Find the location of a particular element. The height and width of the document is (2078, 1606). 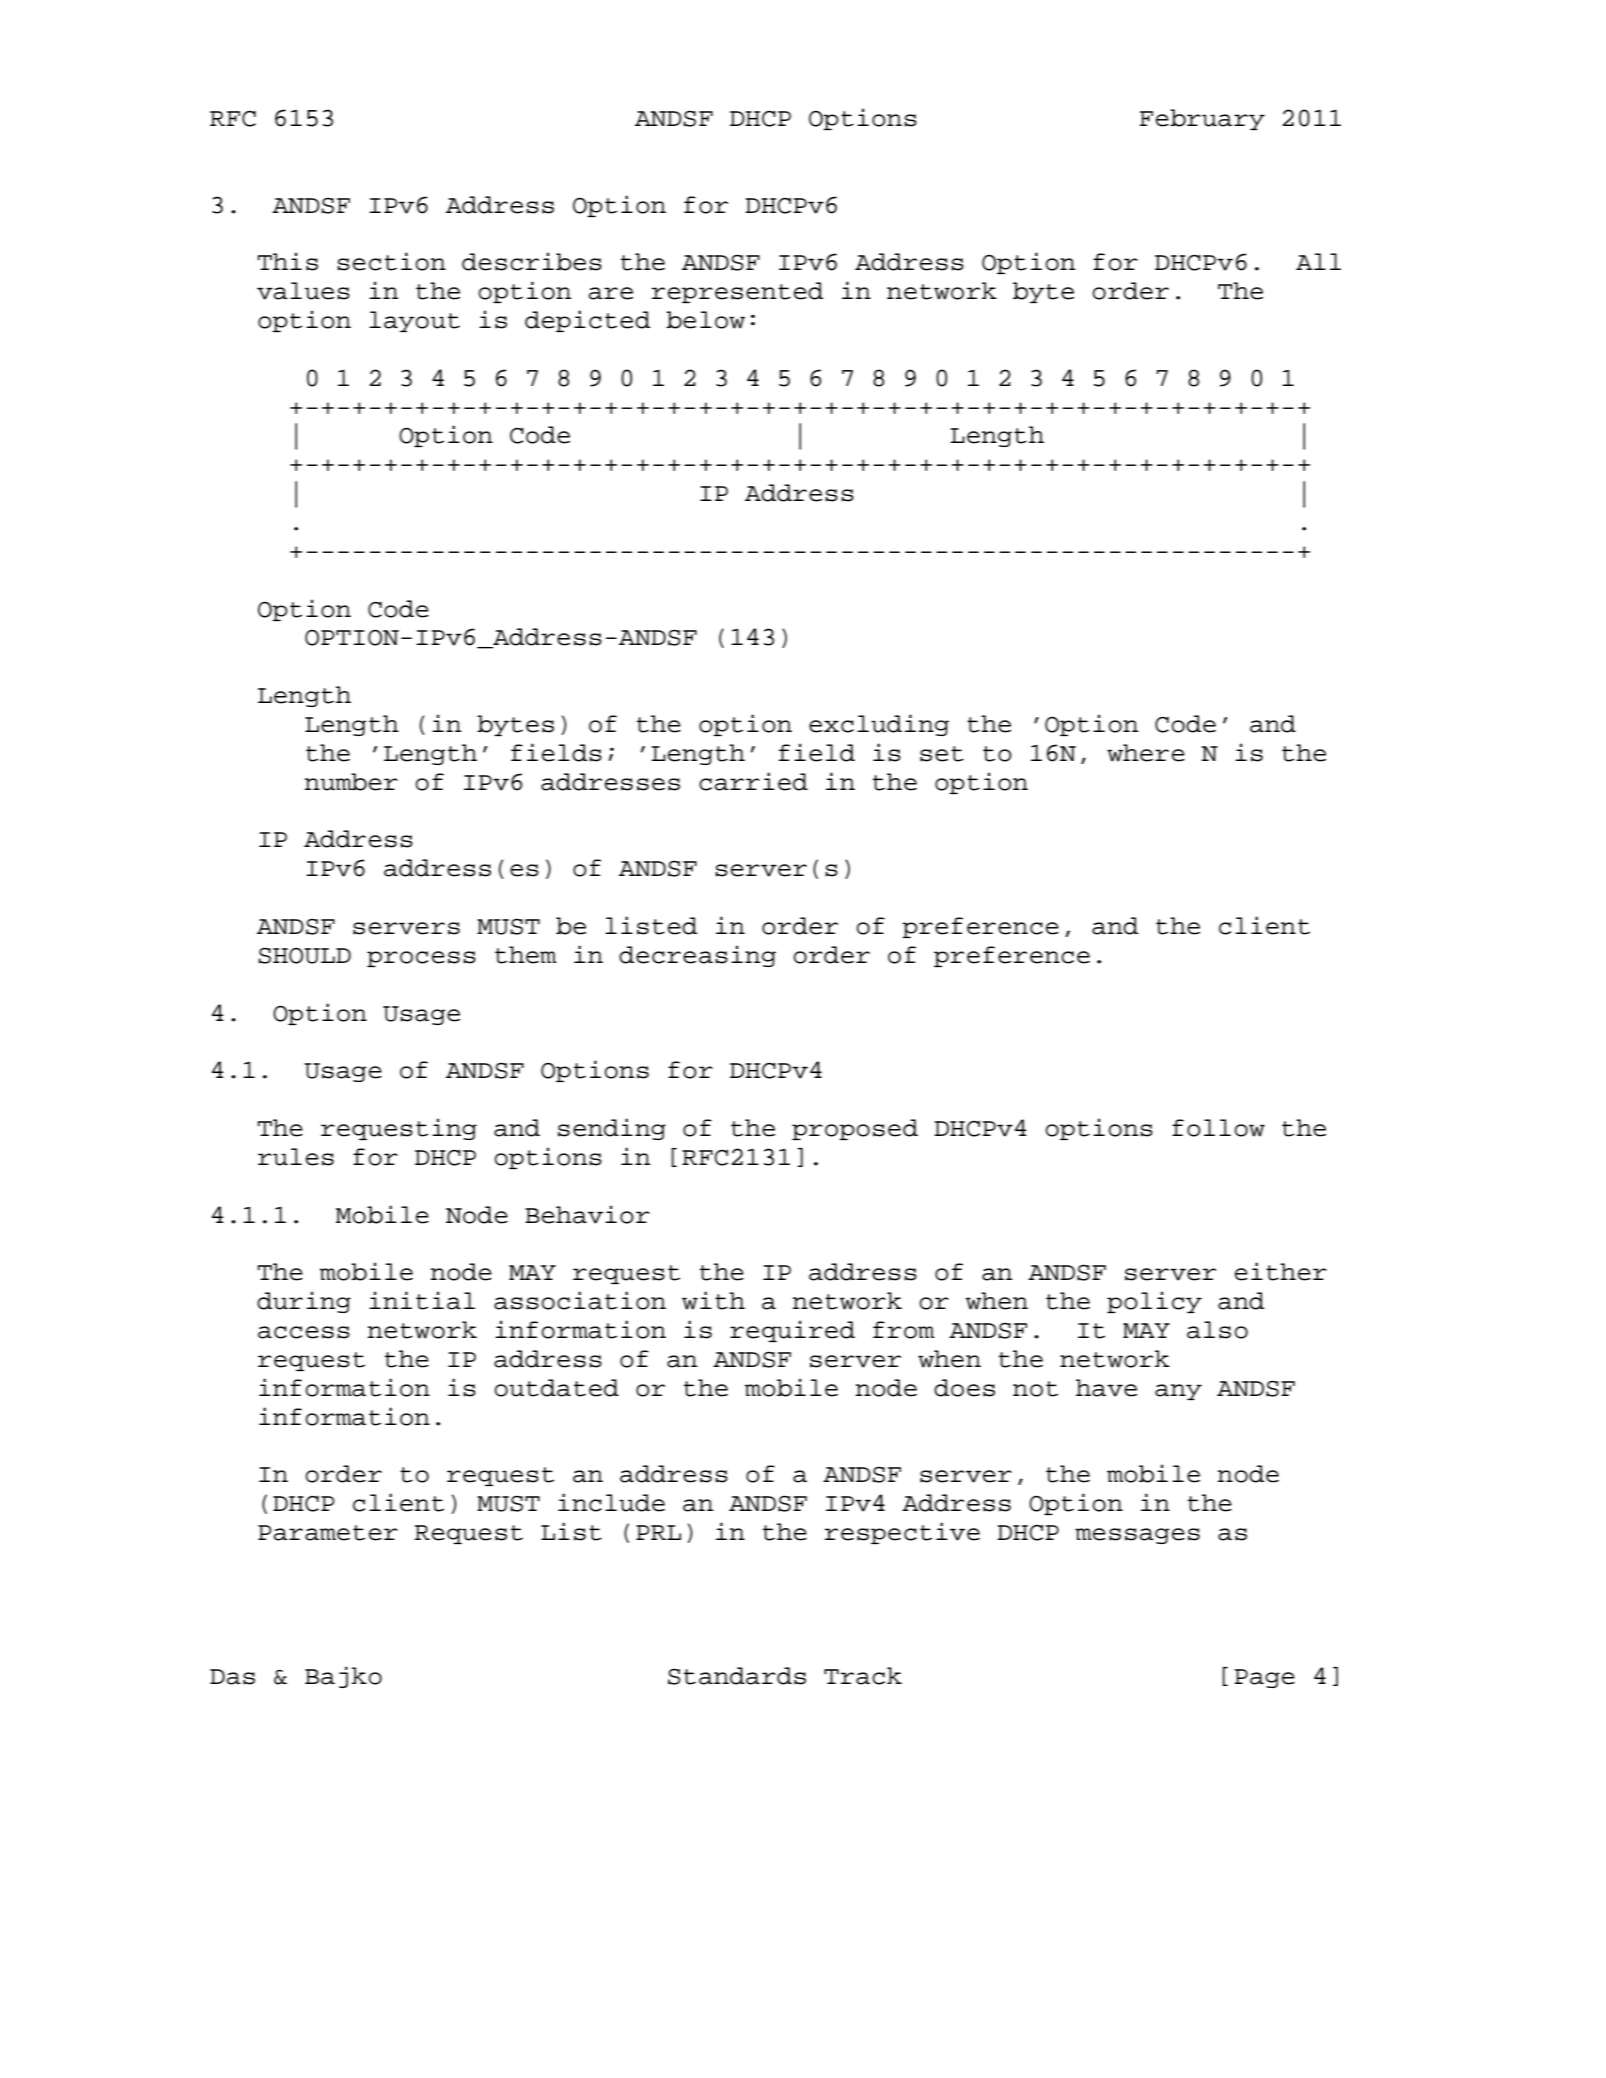

with is located at coordinates (713, 1300).
